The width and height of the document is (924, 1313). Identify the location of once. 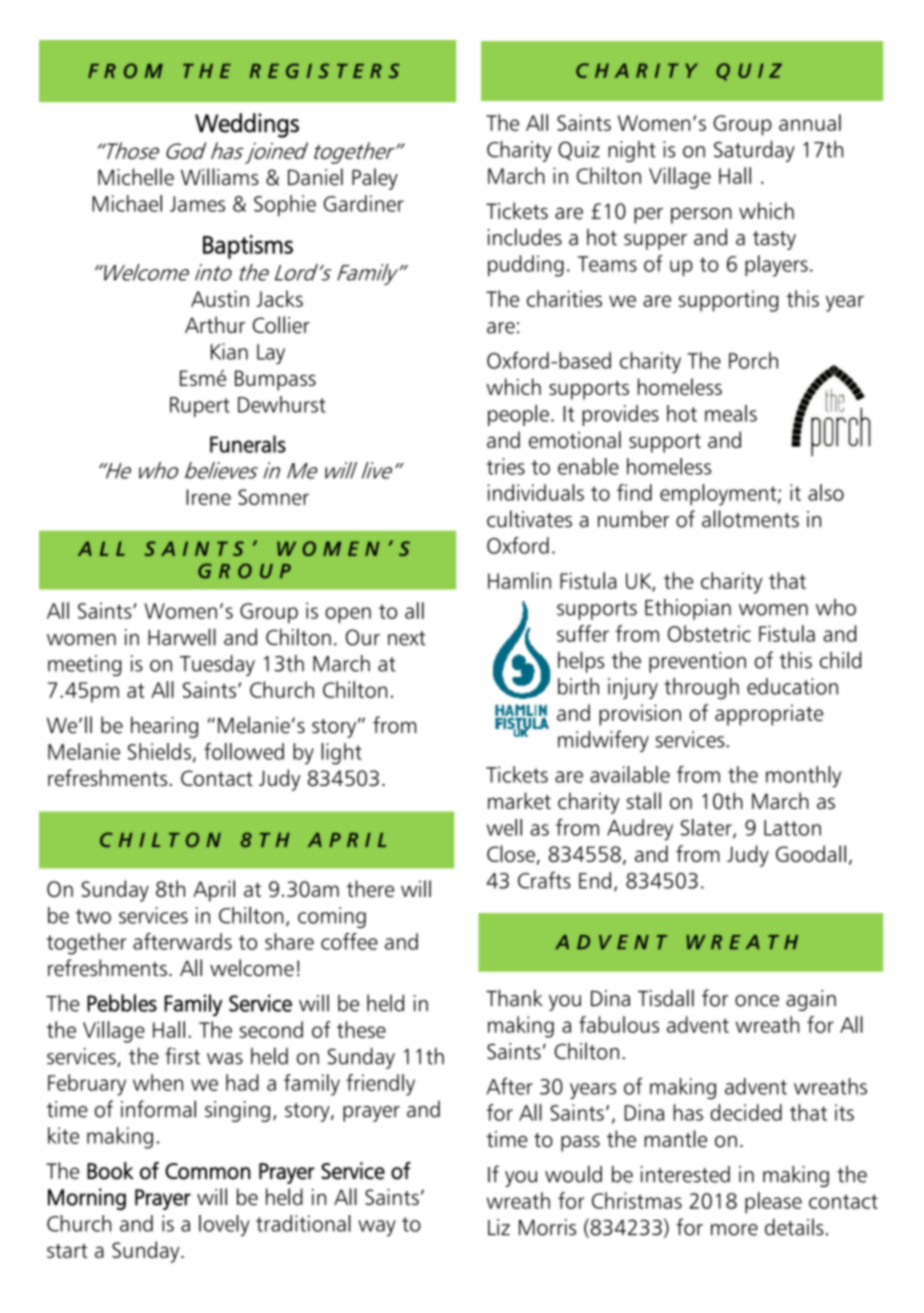
(757, 1001).
